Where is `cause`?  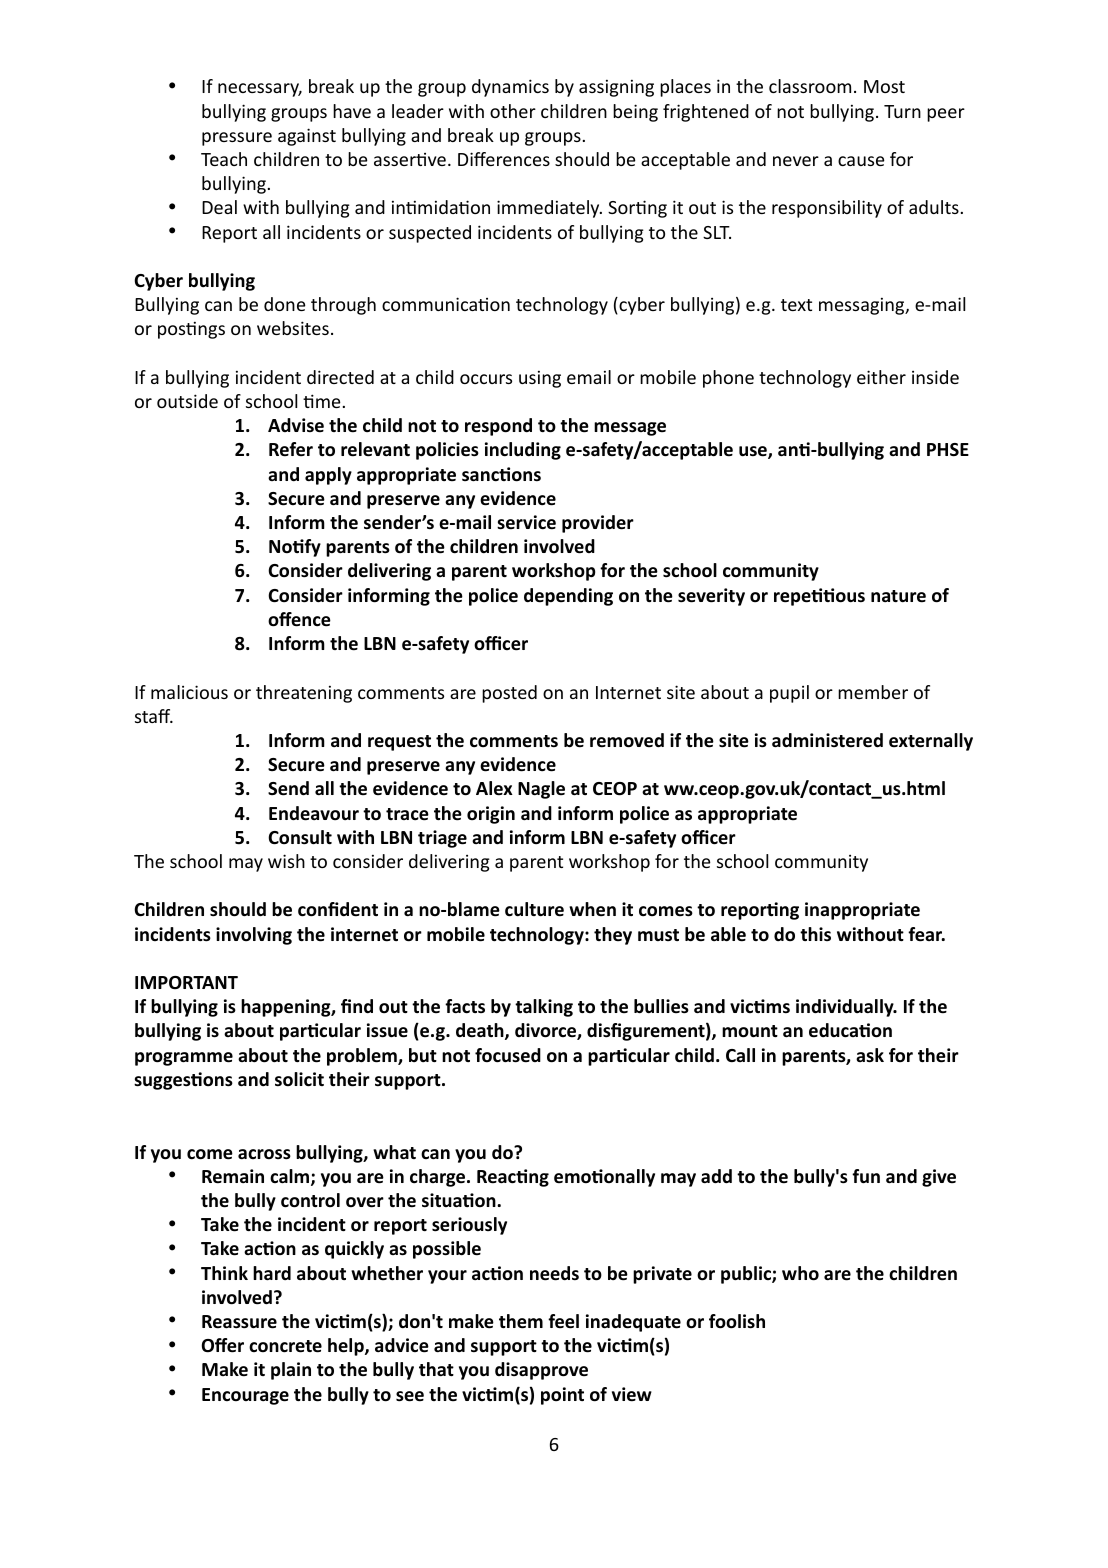
cause is located at coordinates (861, 161).
